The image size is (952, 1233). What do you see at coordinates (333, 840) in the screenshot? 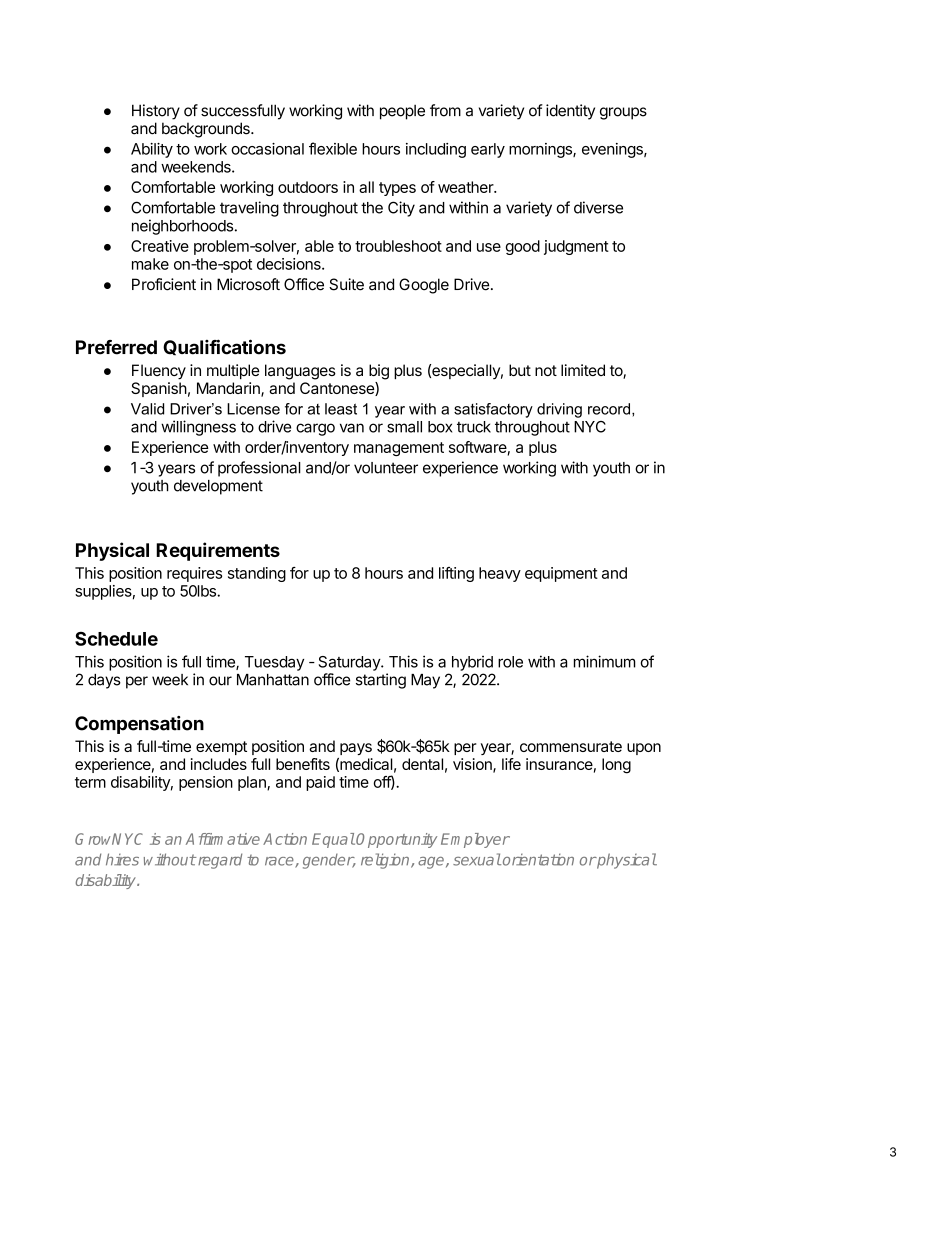
I see `Equal` at bounding box center [333, 840].
